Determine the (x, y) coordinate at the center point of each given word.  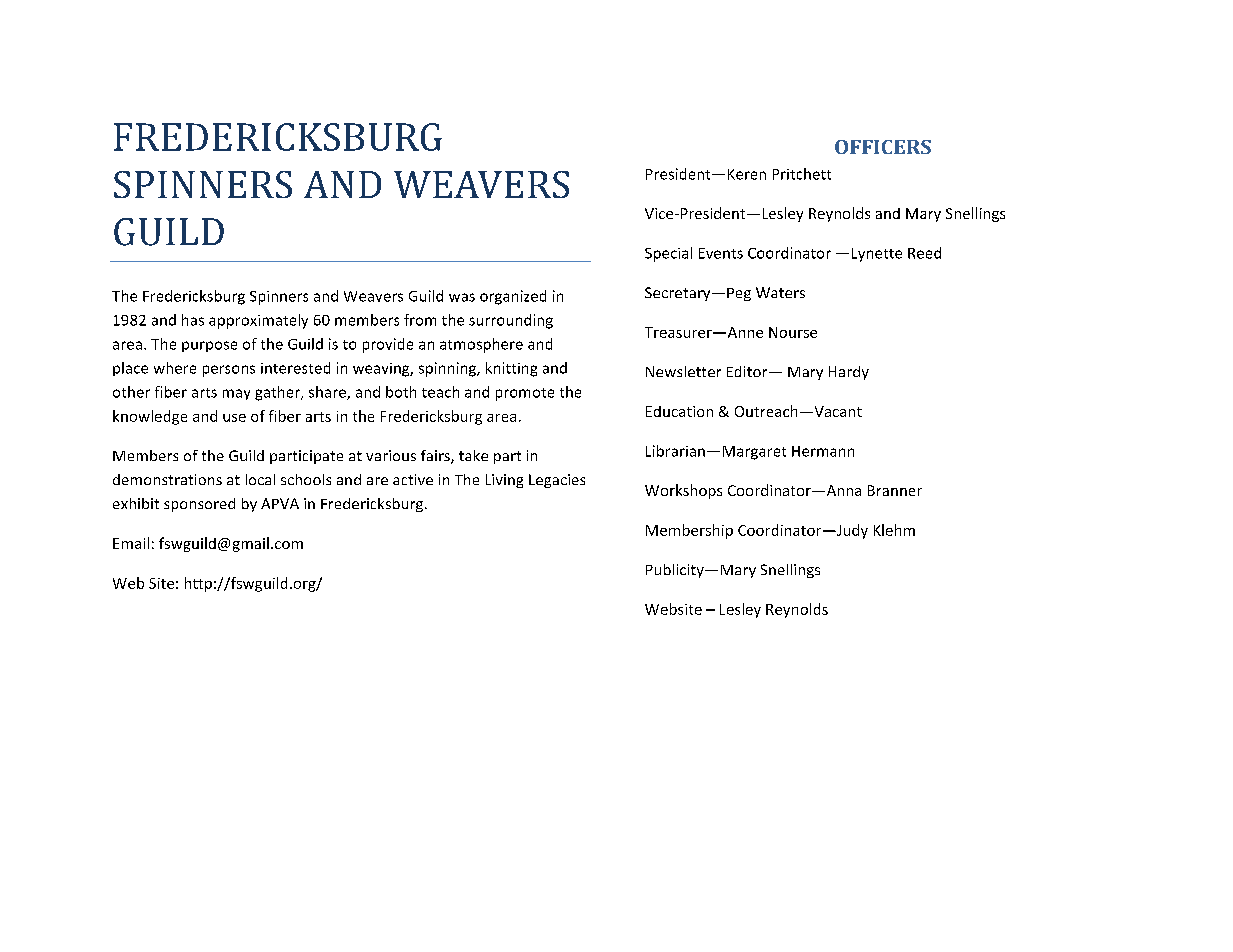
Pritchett (802, 174)
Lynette (877, 255)
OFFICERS (883, 147)
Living (504, 481)
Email (131, 543)
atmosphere (481, 345)
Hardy (849, 373)
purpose (209, 346)
